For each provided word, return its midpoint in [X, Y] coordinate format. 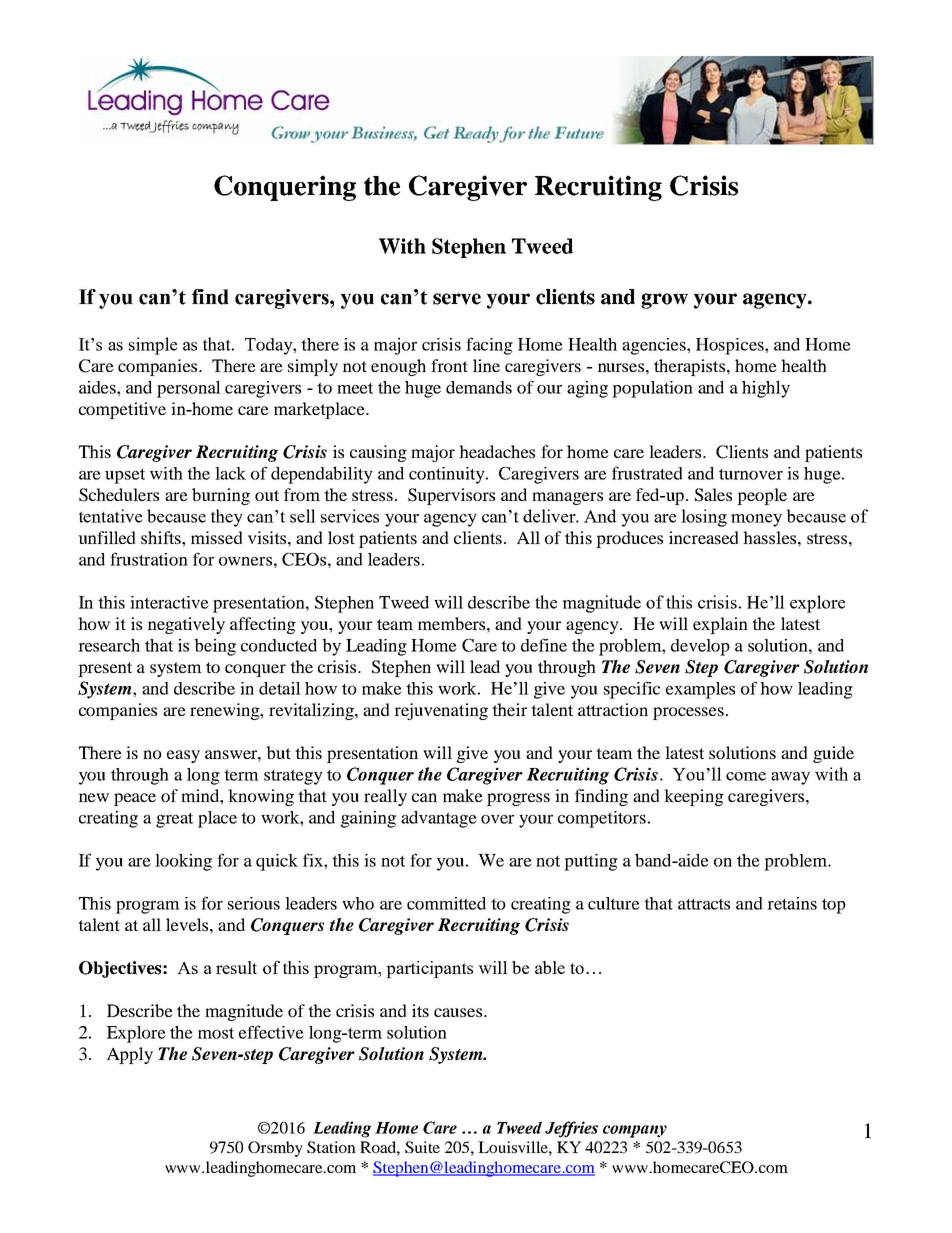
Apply [130, 1055]
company [635, 1131]
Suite [422, 1147]
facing [489, 346]
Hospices [731, 346]
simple [153, 346]
